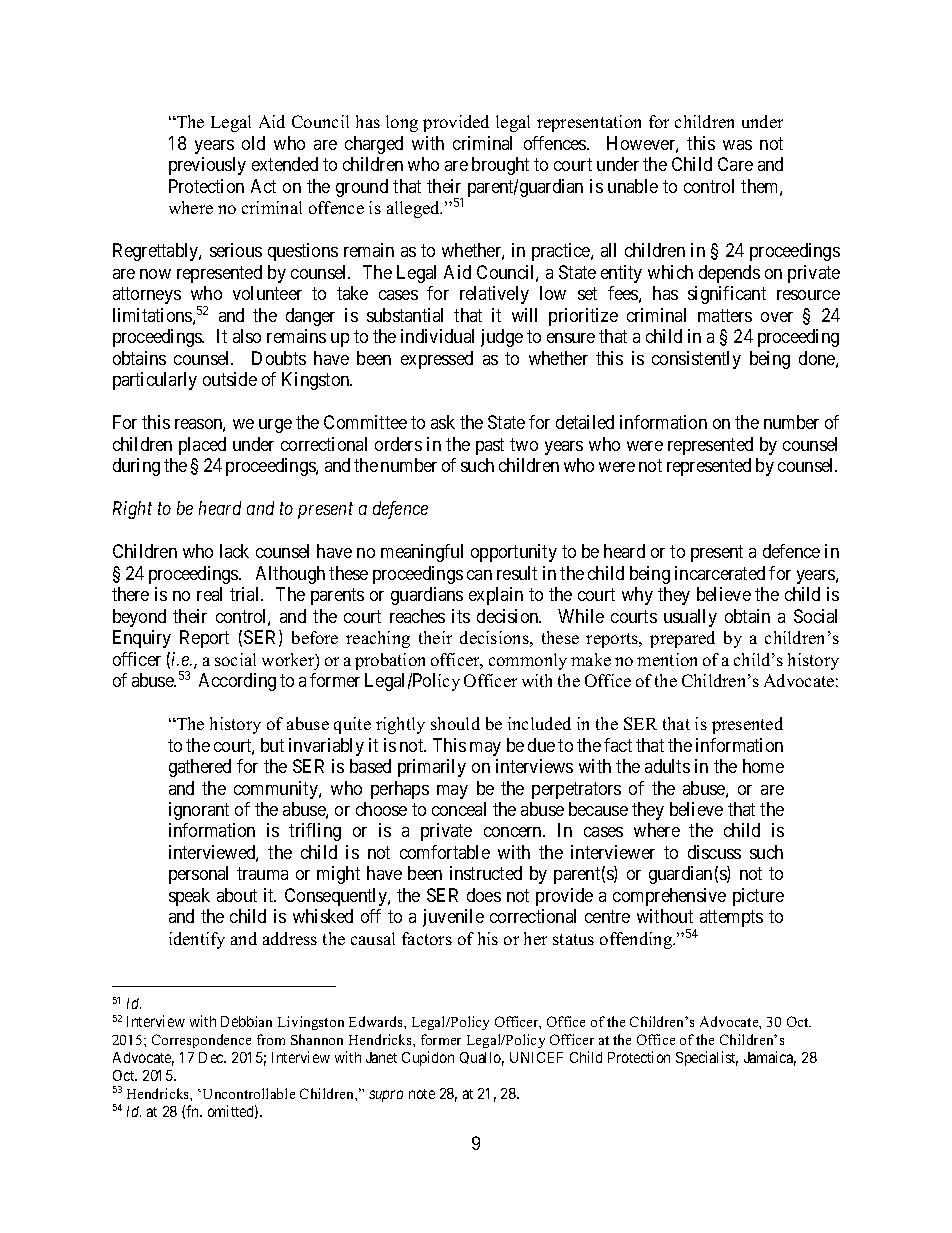 Image resolution: width=952 pixels, height=1233 pixels. What do you see at coordinates (763, 766) in the image?
I see `home` at bounding box center [763, 766].
